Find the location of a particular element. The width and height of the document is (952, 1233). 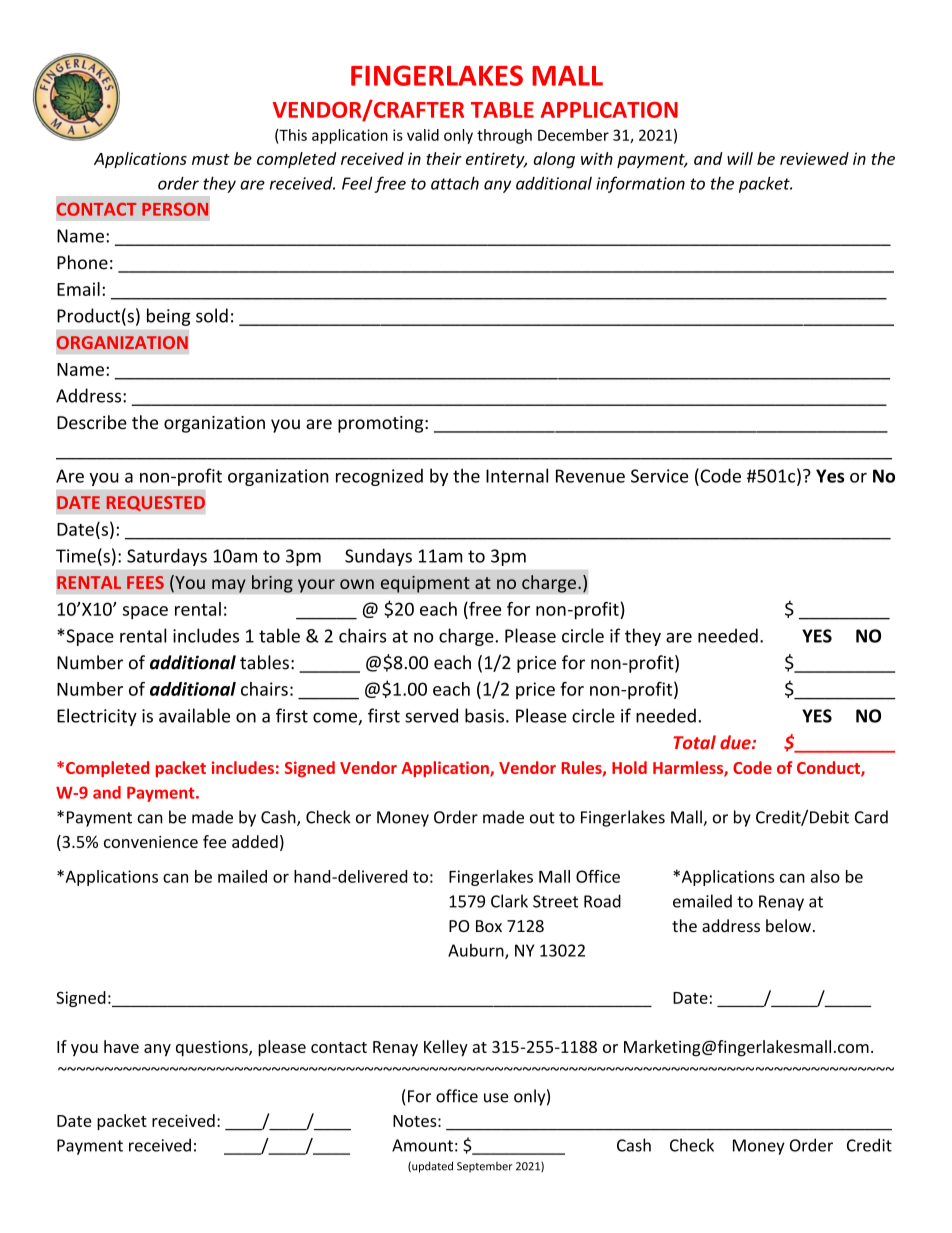

questions is located at coordinates (213, 1048).
